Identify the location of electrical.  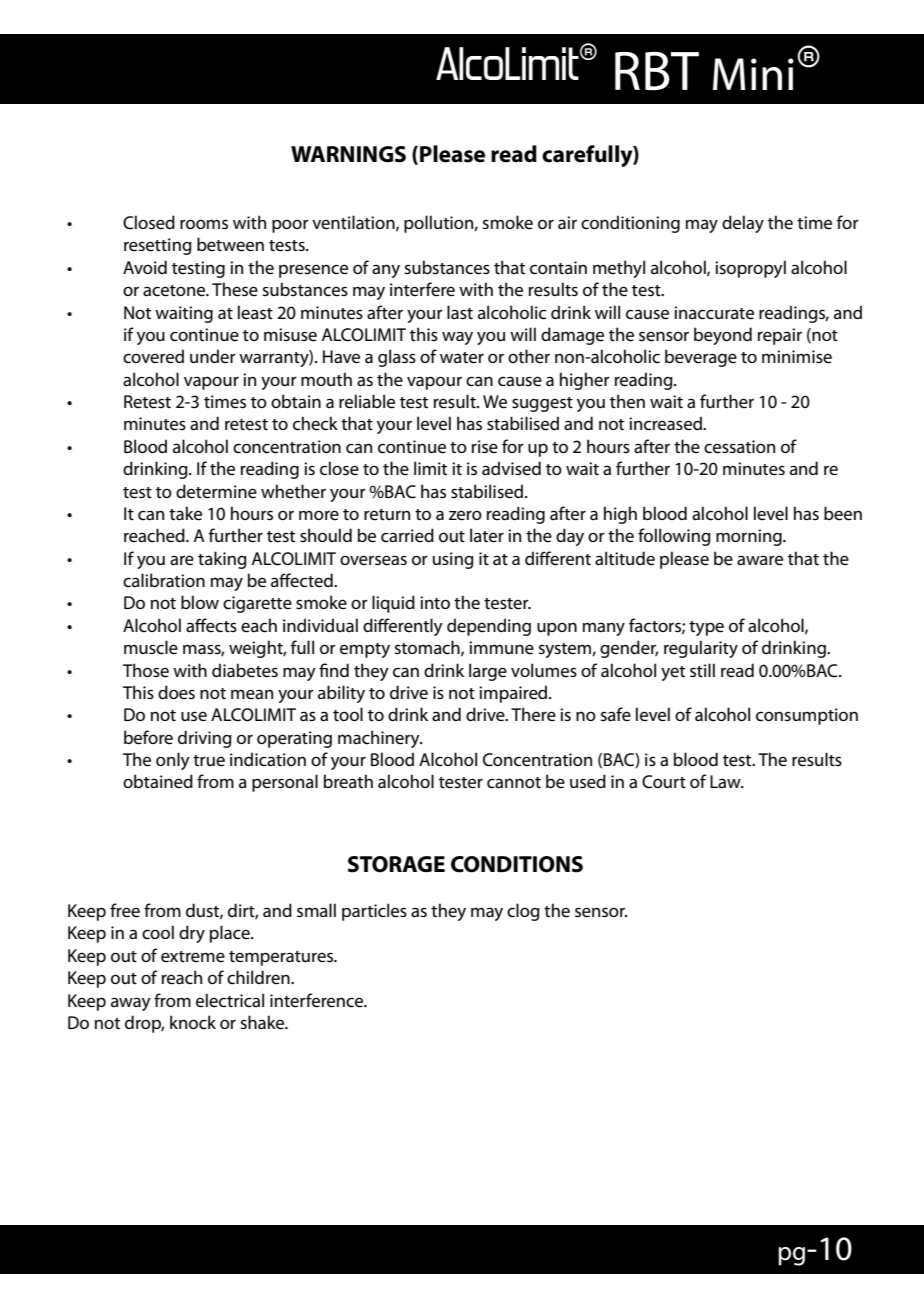
(230, 1000).
